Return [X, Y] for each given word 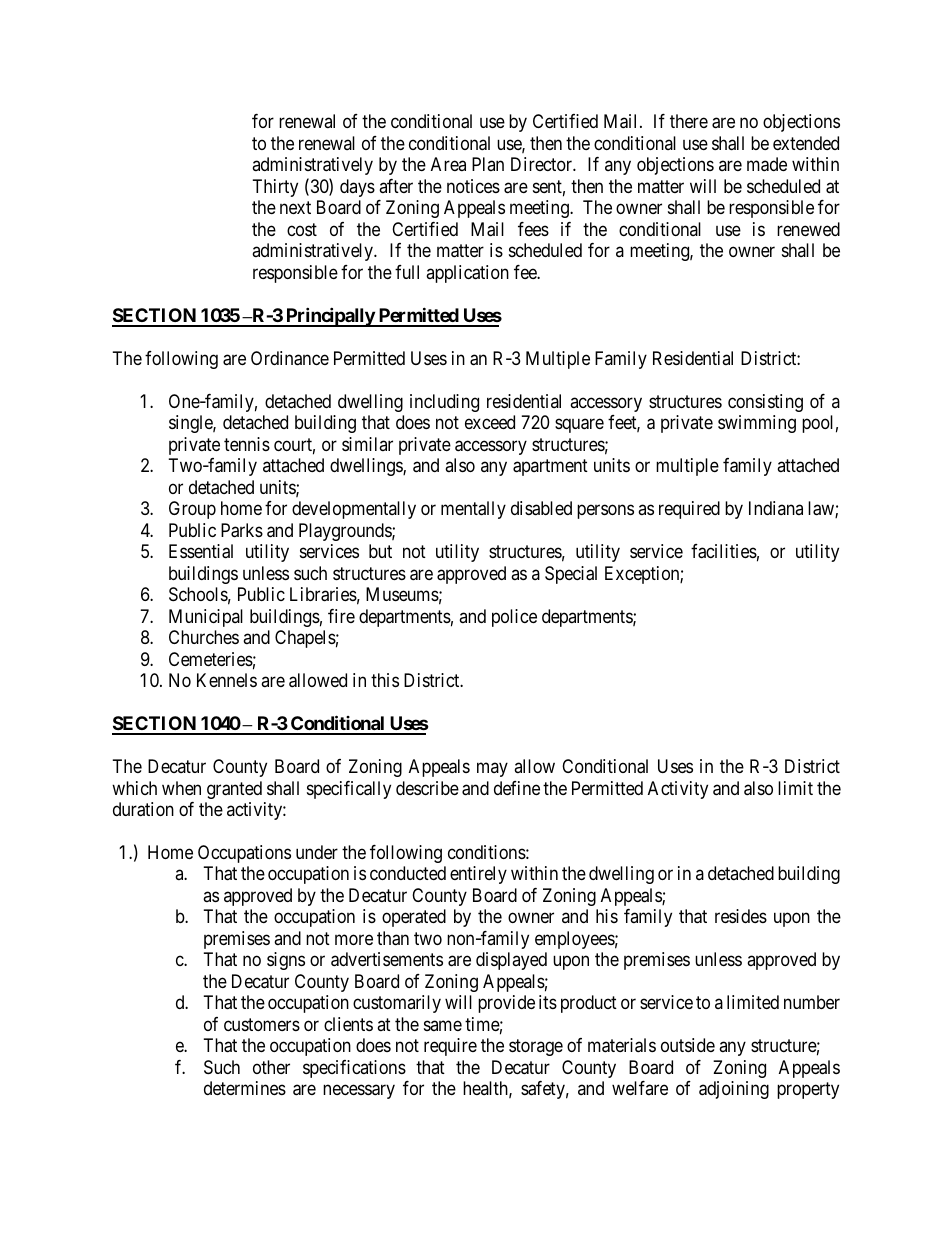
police [514, 618]
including [444, 403]
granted [234, 790]
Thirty [275, 188]
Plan [488, 164]
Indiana [776, 508]
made [767, 164]
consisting [765, 403]
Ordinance [290, 358]
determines [245, 1088]
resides [741, 916]
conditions [487, 852]
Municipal [206, 618]
